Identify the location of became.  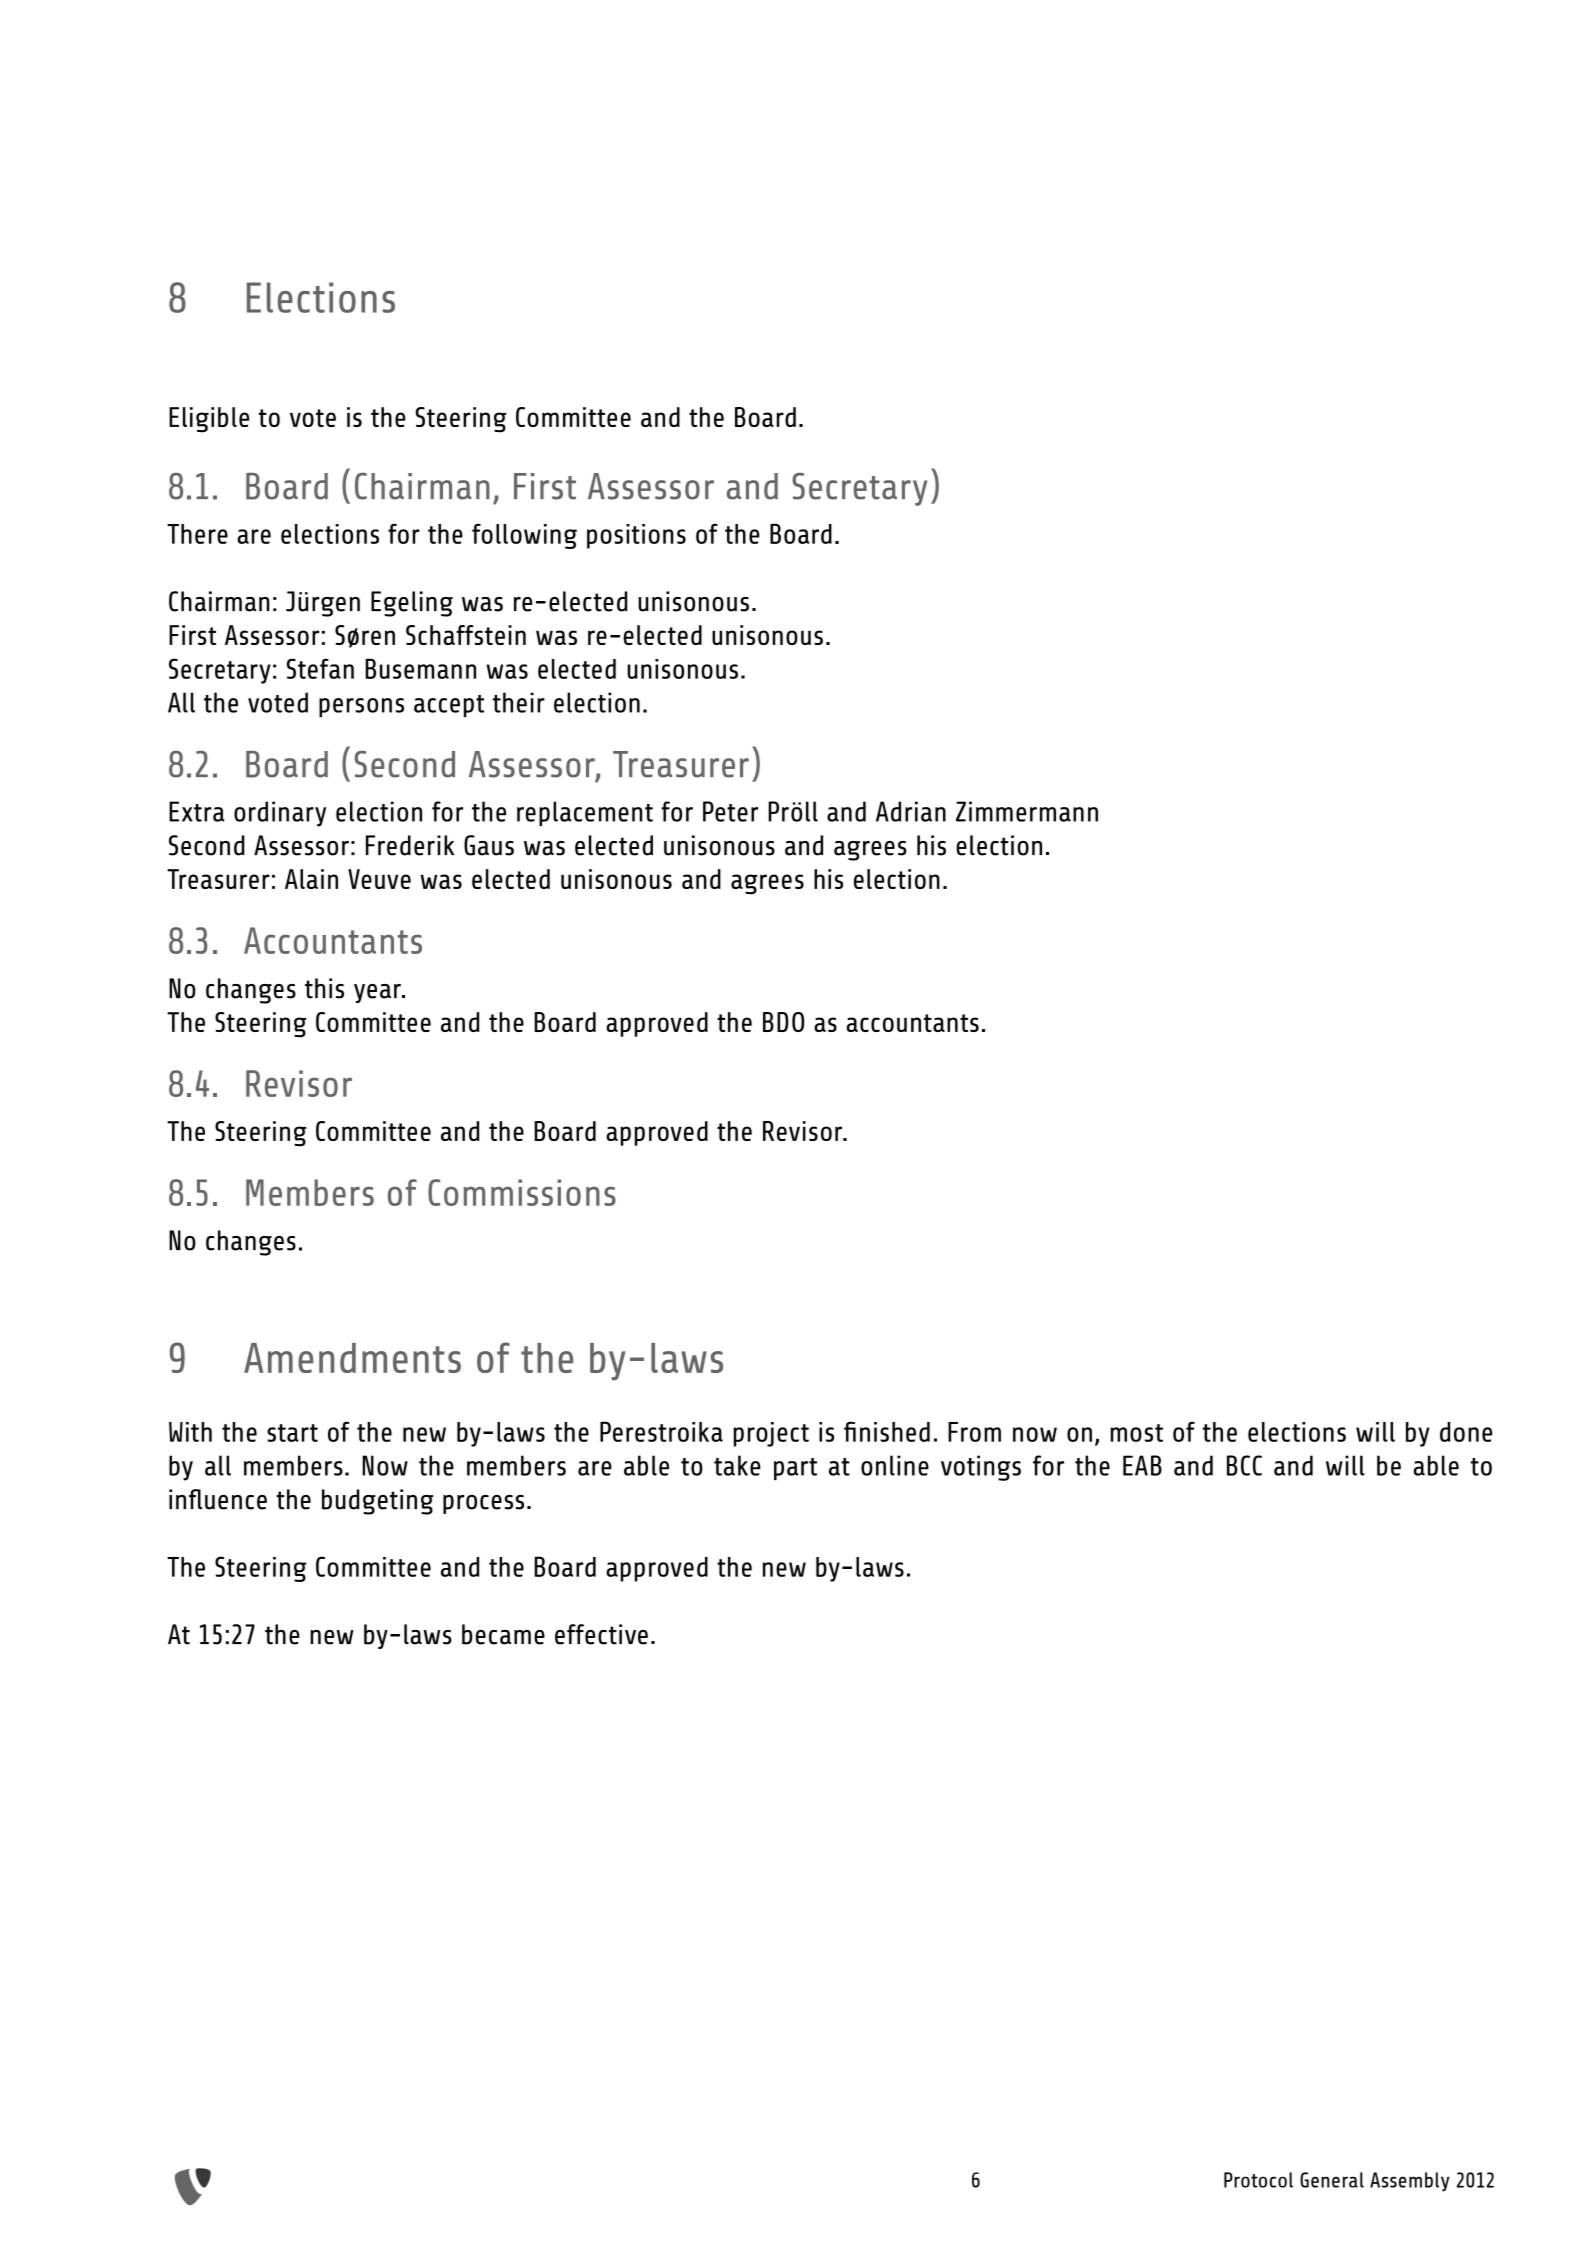
(503, 1634).
